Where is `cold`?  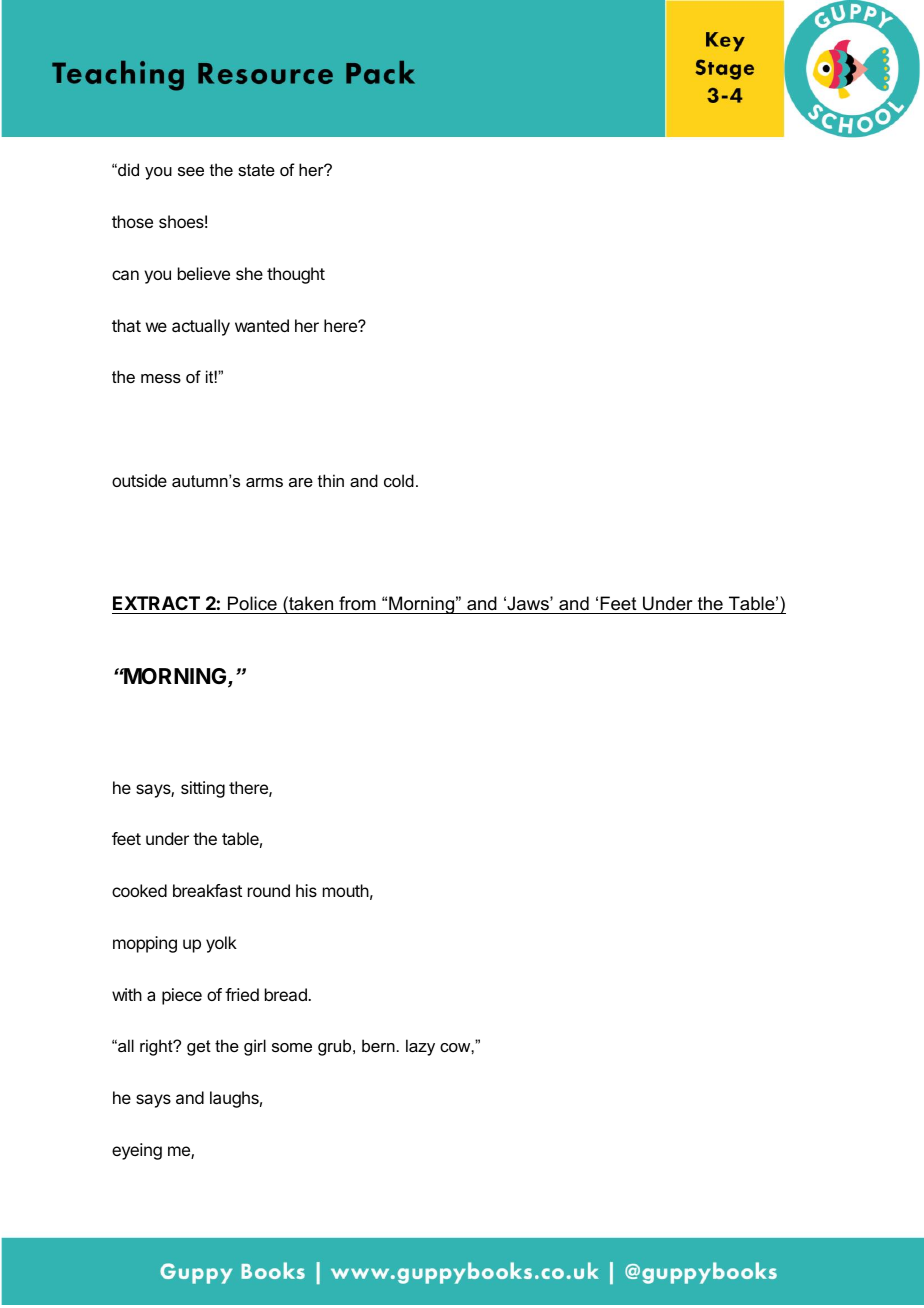 cold is located at coordinates (399, 480).
